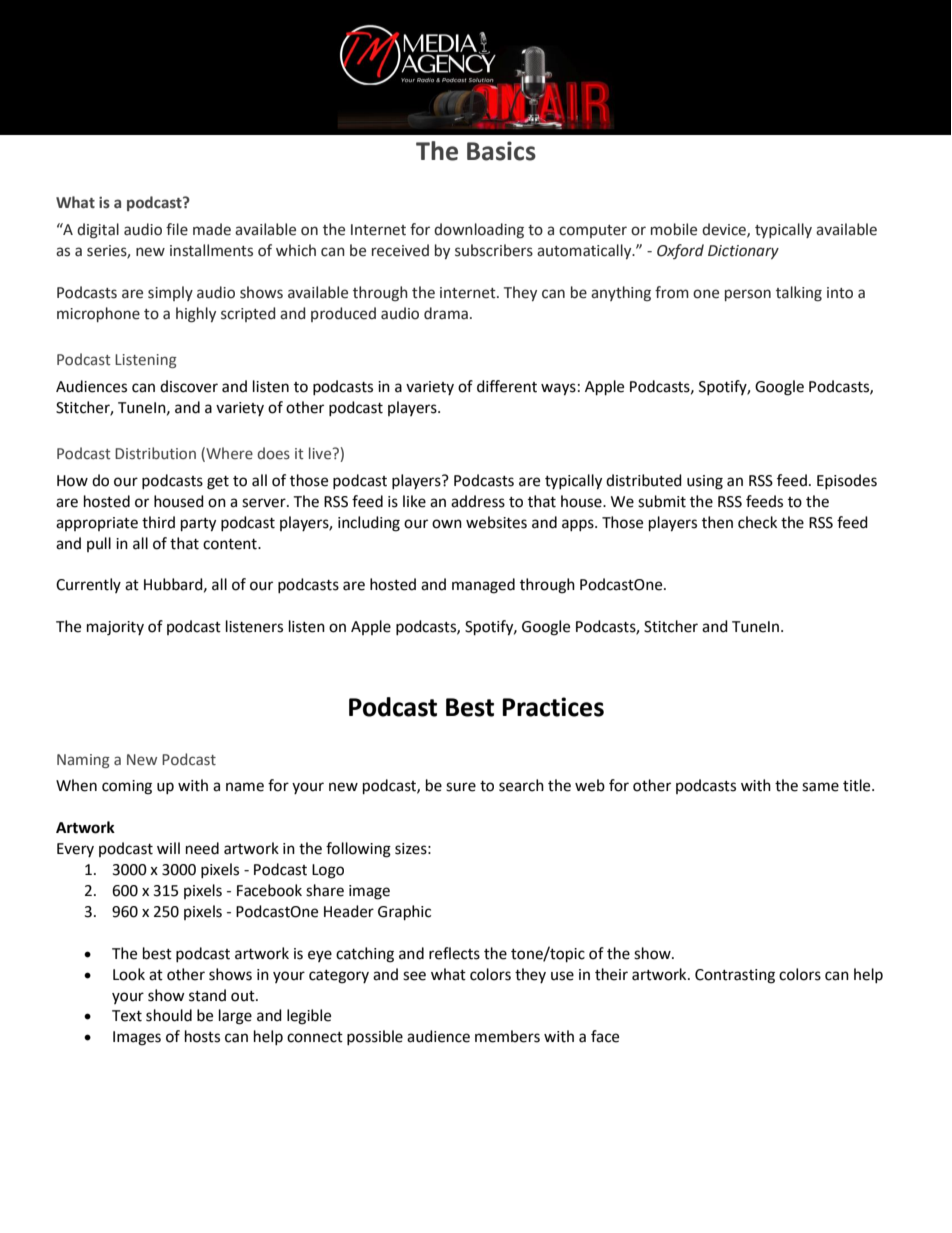 Image resolution: width=952 pixels, height=1233 pixels. I want to click on members, so click(507, 1036).
